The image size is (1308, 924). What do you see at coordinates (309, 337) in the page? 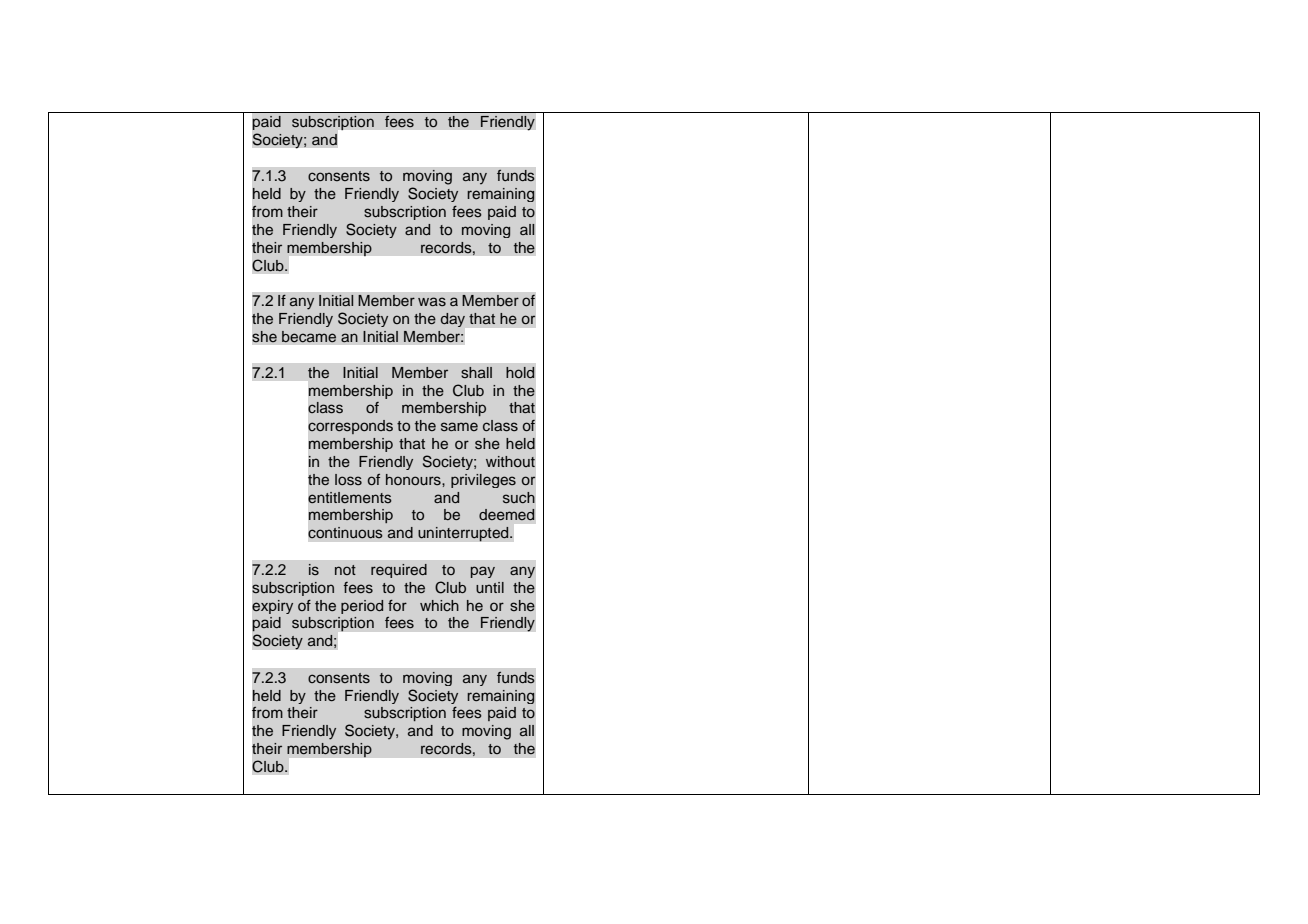
I see `became` at bounding box center [309, 337].
